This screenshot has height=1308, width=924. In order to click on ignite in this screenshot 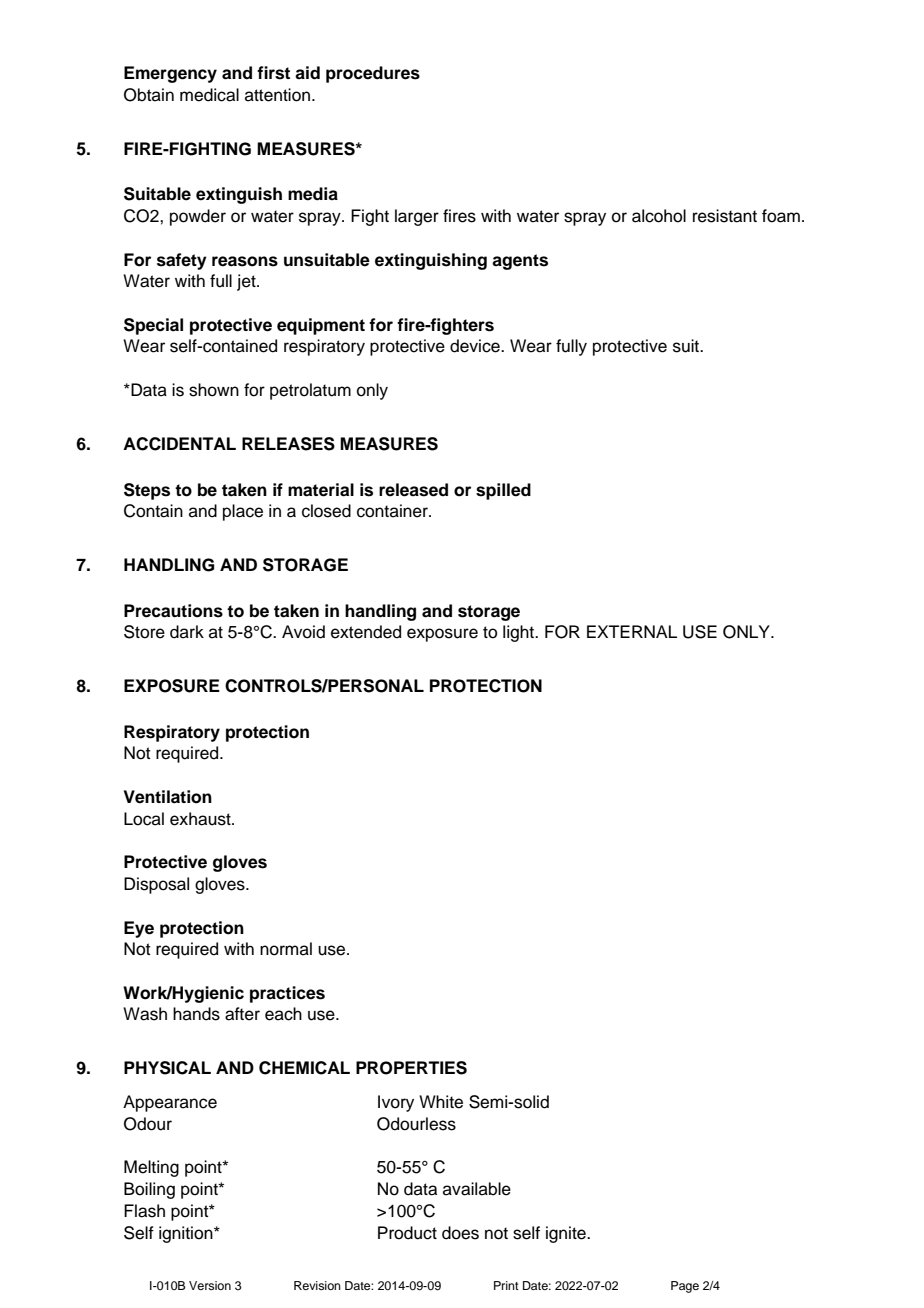, I will do `click(567, 1234)`.
